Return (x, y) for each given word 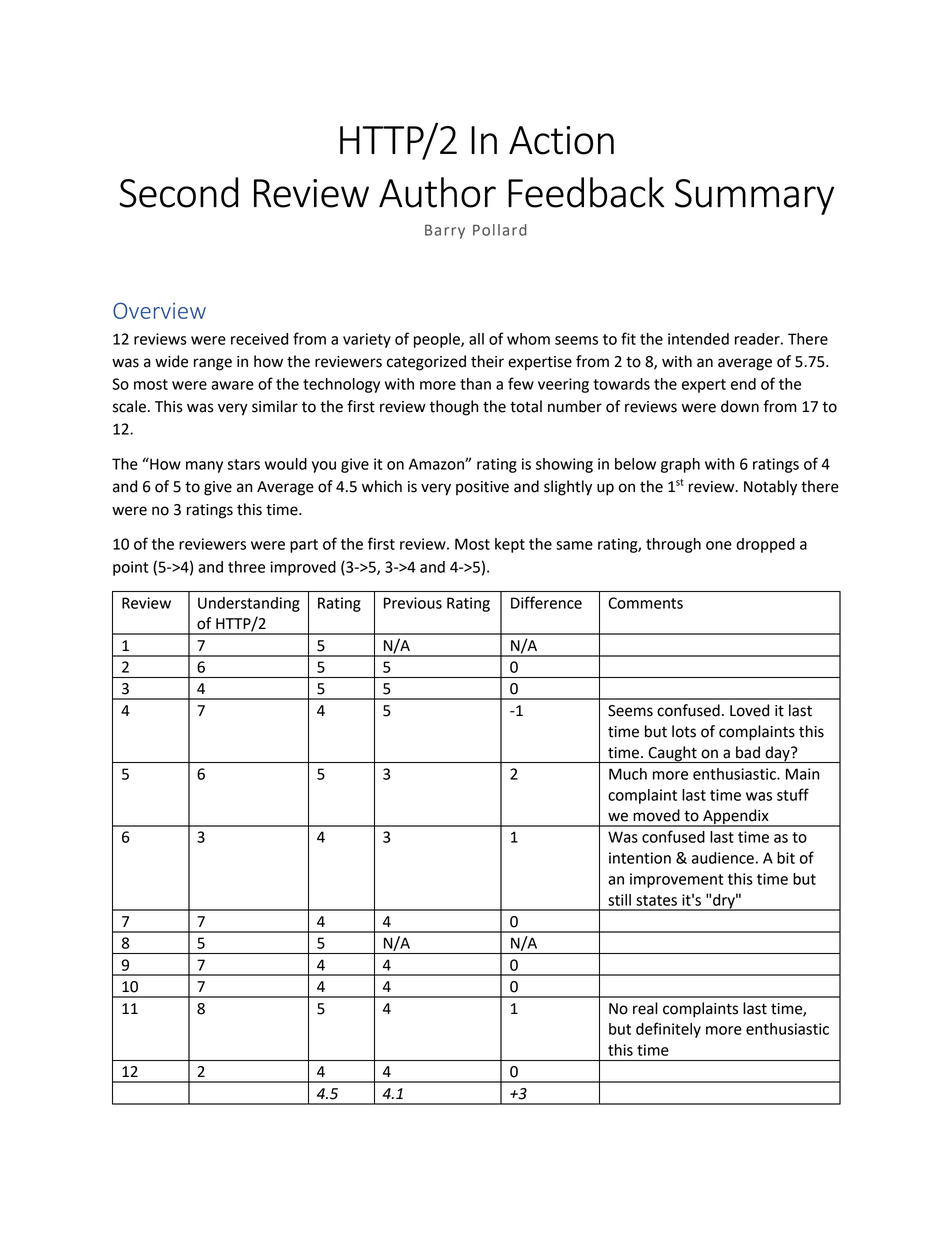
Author (437, 192)
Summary (754, 197)
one (719, 545)
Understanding (249, 604)
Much (628, 774)
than (475, 384)
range (213, 364)
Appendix (736, 817)
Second (179, 192)
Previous (413, 603)
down (740, 406)
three (246, 567)
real (645, 1008)
